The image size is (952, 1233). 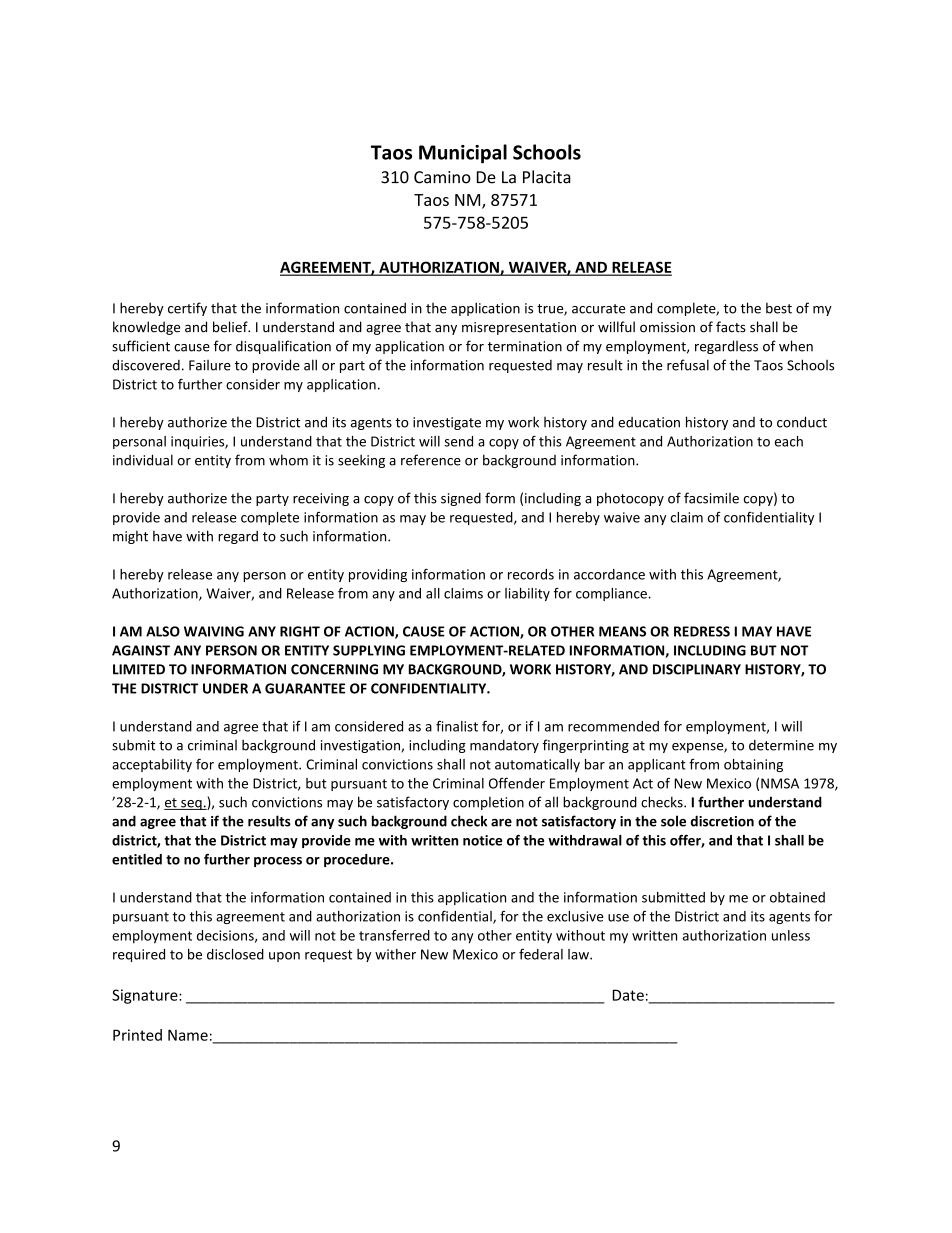 I want to click on Camino, so click(x=442, y=177).
